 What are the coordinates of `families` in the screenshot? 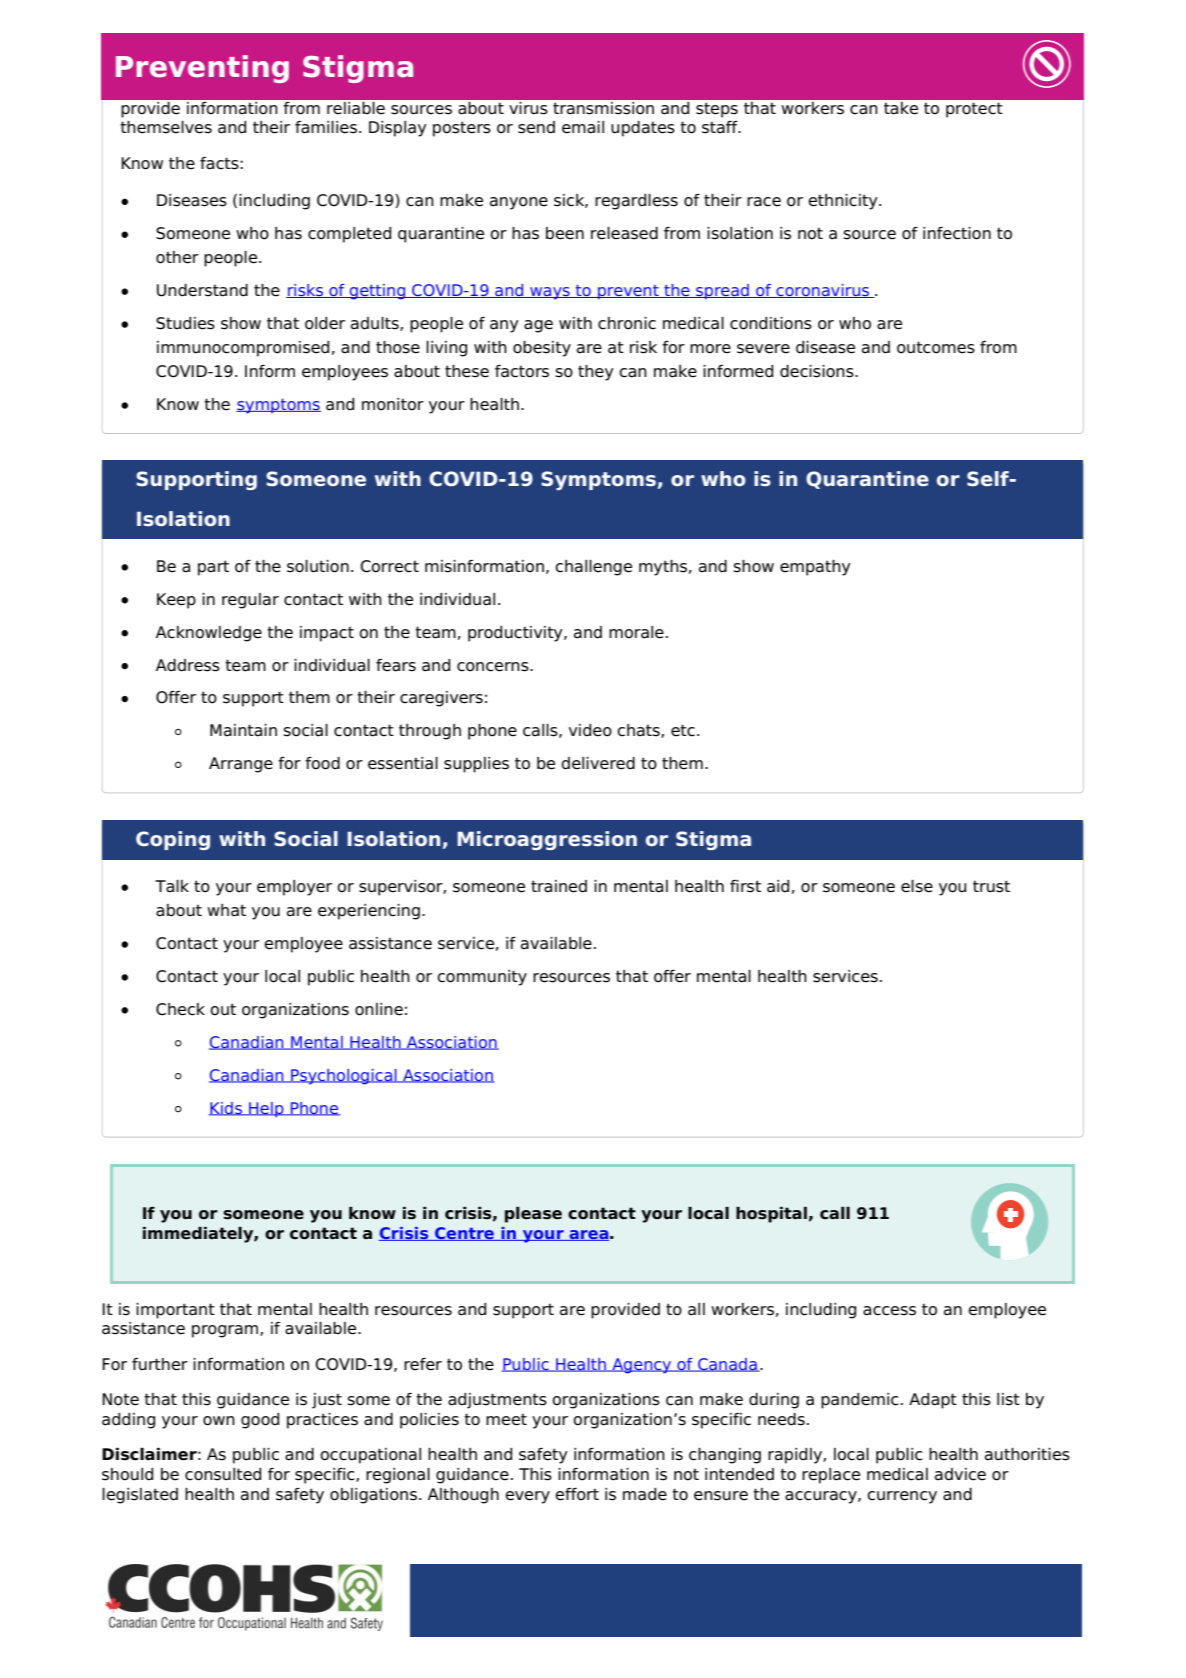 It's located at (326, 127).
